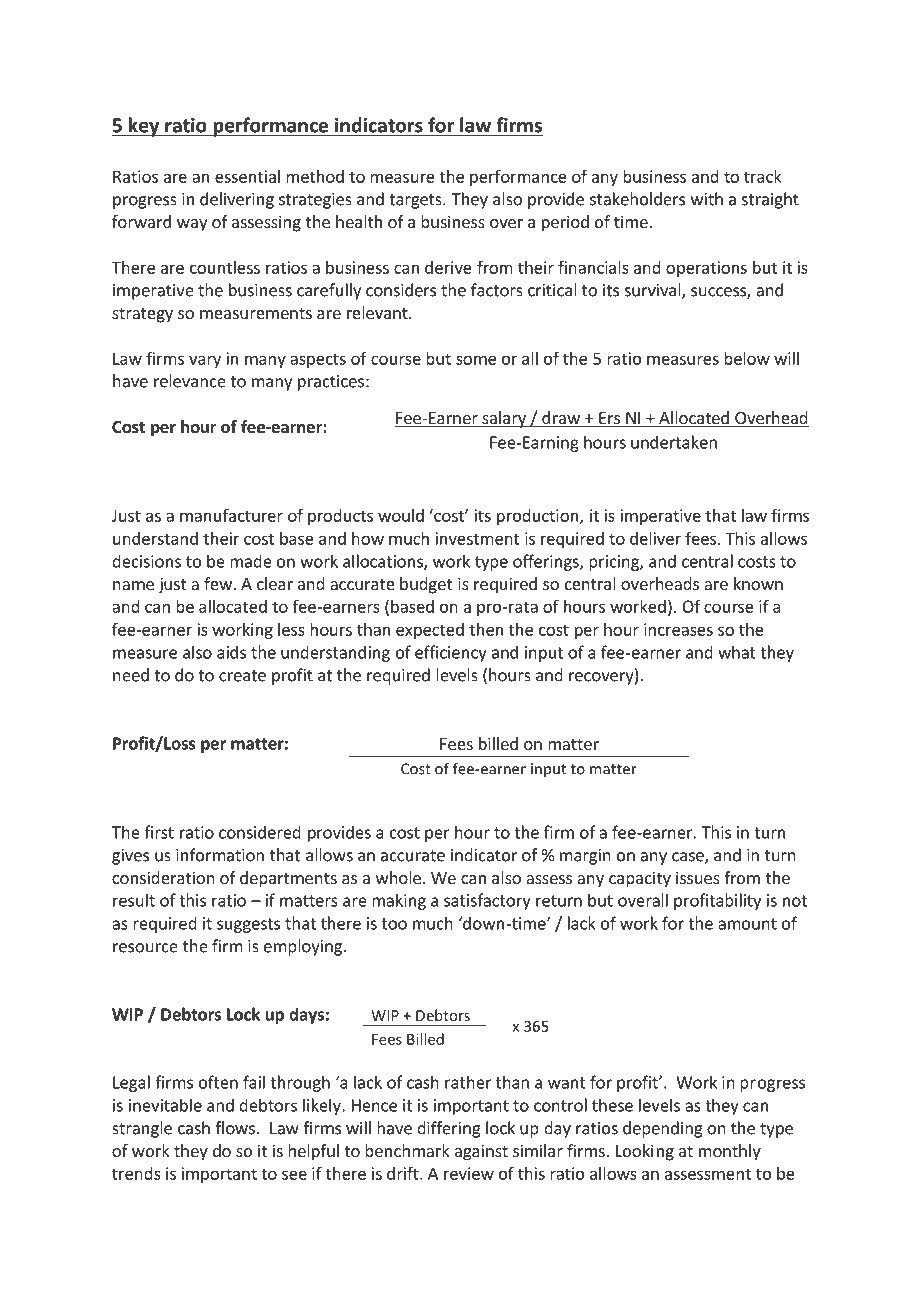  Describe the element at coordinates (247, 176) in the document. I see `essential` at that location.
